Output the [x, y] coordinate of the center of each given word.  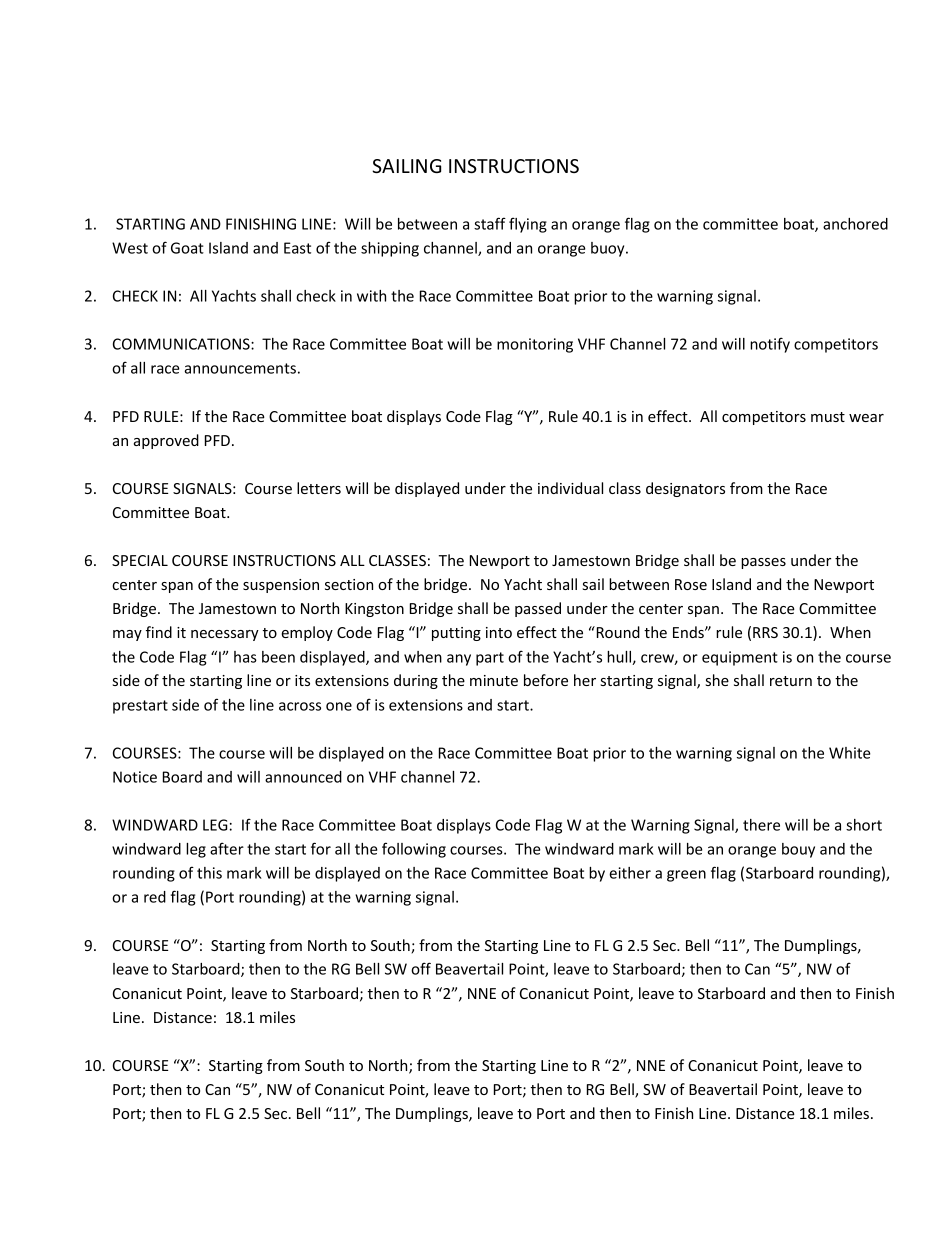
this [209, 873]
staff [490, 223]
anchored [855, 224]
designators [685, 489]
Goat [187, 248]
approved [166, 441]
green [686, 876]
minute [494, 680]
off [421, 968]
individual [570, 488]
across [300, 706]
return [791, 681]
